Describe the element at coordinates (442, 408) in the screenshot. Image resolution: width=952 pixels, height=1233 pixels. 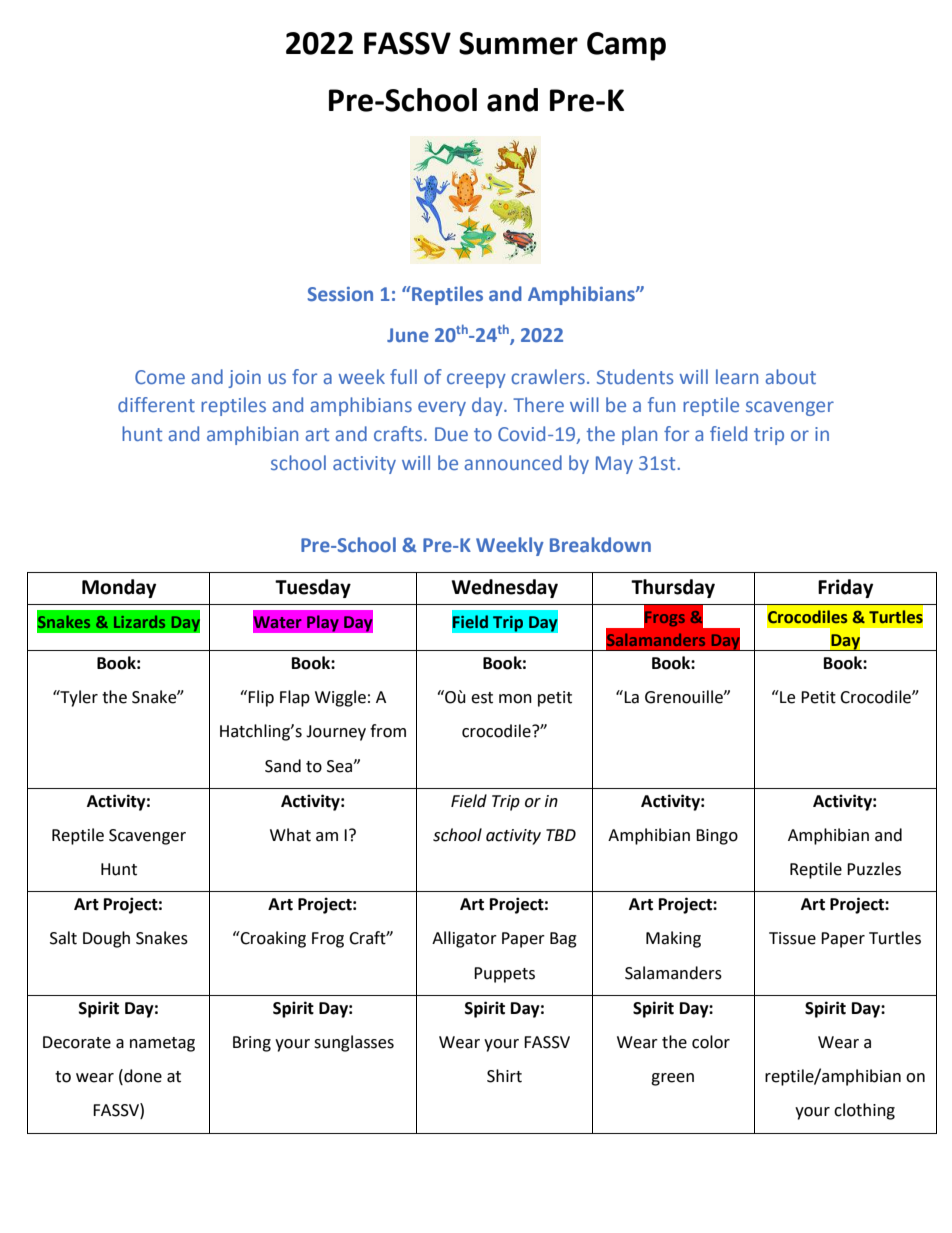
I see `every` at that location.
